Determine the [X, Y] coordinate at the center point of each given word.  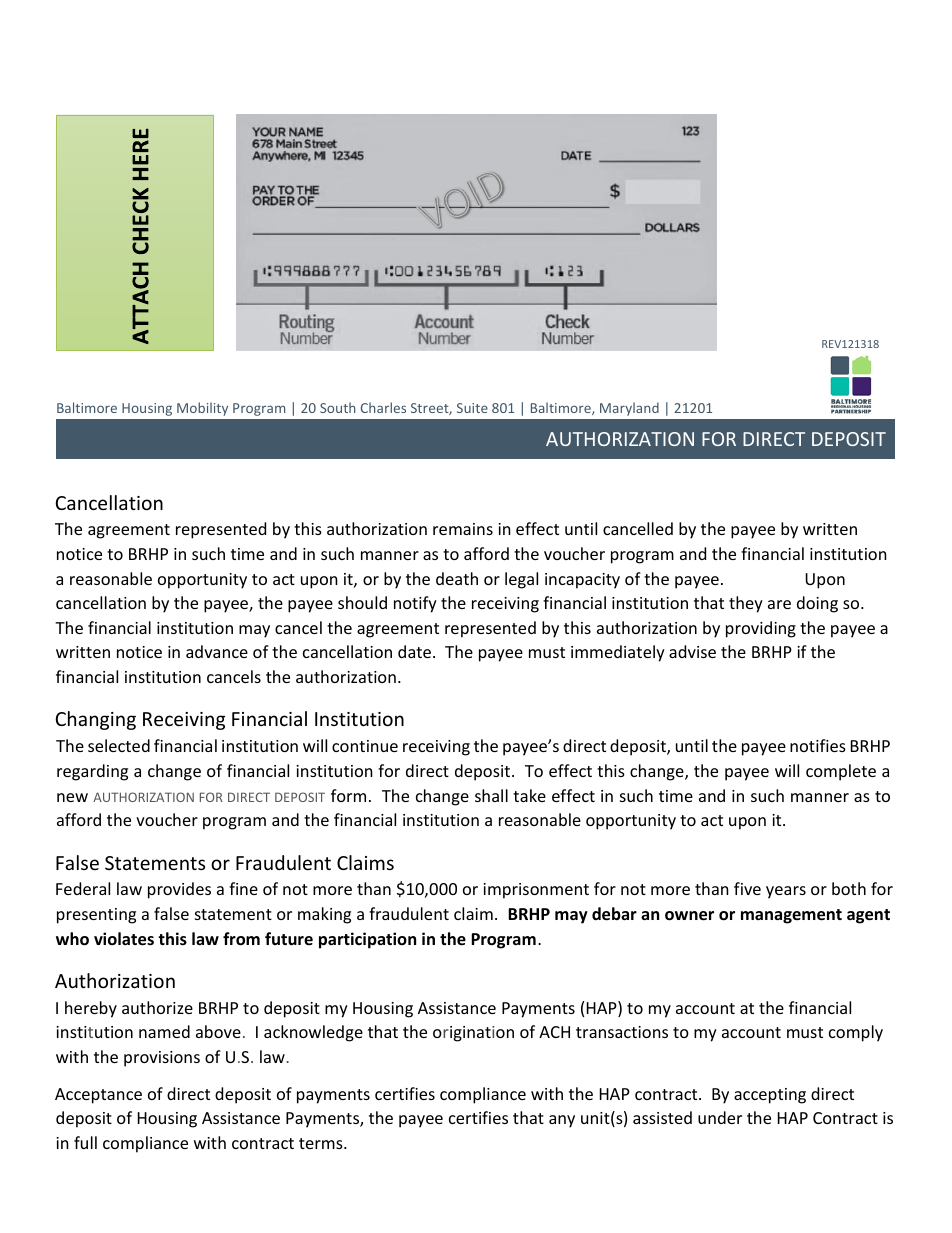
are [779, 604]
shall [491, 795]
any [562, 1121]
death [457, 578]
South [337, 407]
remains [463, 529]
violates [124, 939]
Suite [472, 408]
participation [367, 940]
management [791, 916]
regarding [92, 772]
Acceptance [98, 1096]
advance [217, 651]
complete [841, 772]
